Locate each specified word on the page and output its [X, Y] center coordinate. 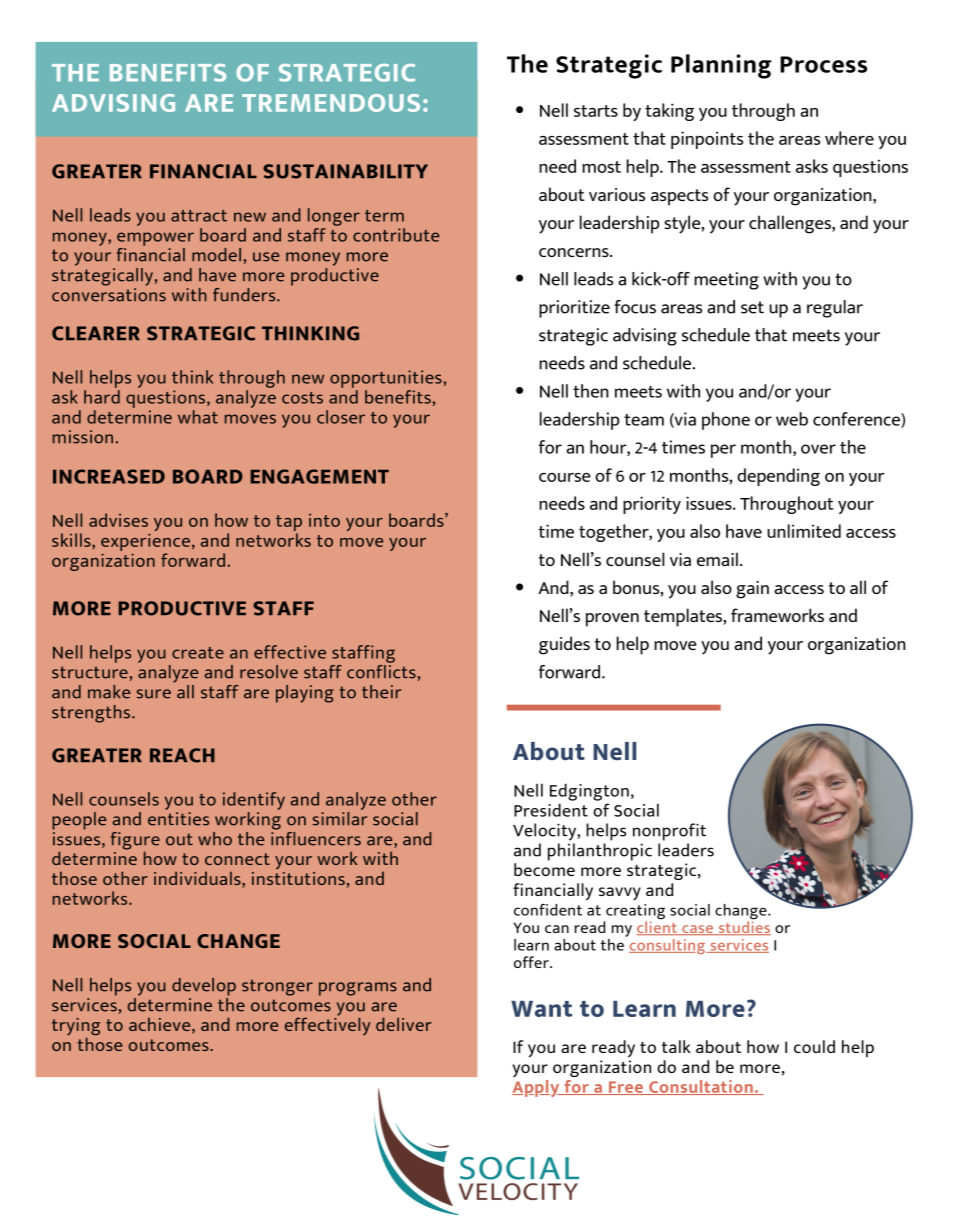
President [551, 810]
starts [596, 111]
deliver [404, 1024]
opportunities [386, 379]
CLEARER [96, 333]
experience [145, 543]
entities [178, 819]
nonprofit [669, 832]
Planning [721, 66]
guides [564, 645]
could [814, 1046]
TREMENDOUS [331, 103]
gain [752, 590]
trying [76, 1028]
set [752, 307]
